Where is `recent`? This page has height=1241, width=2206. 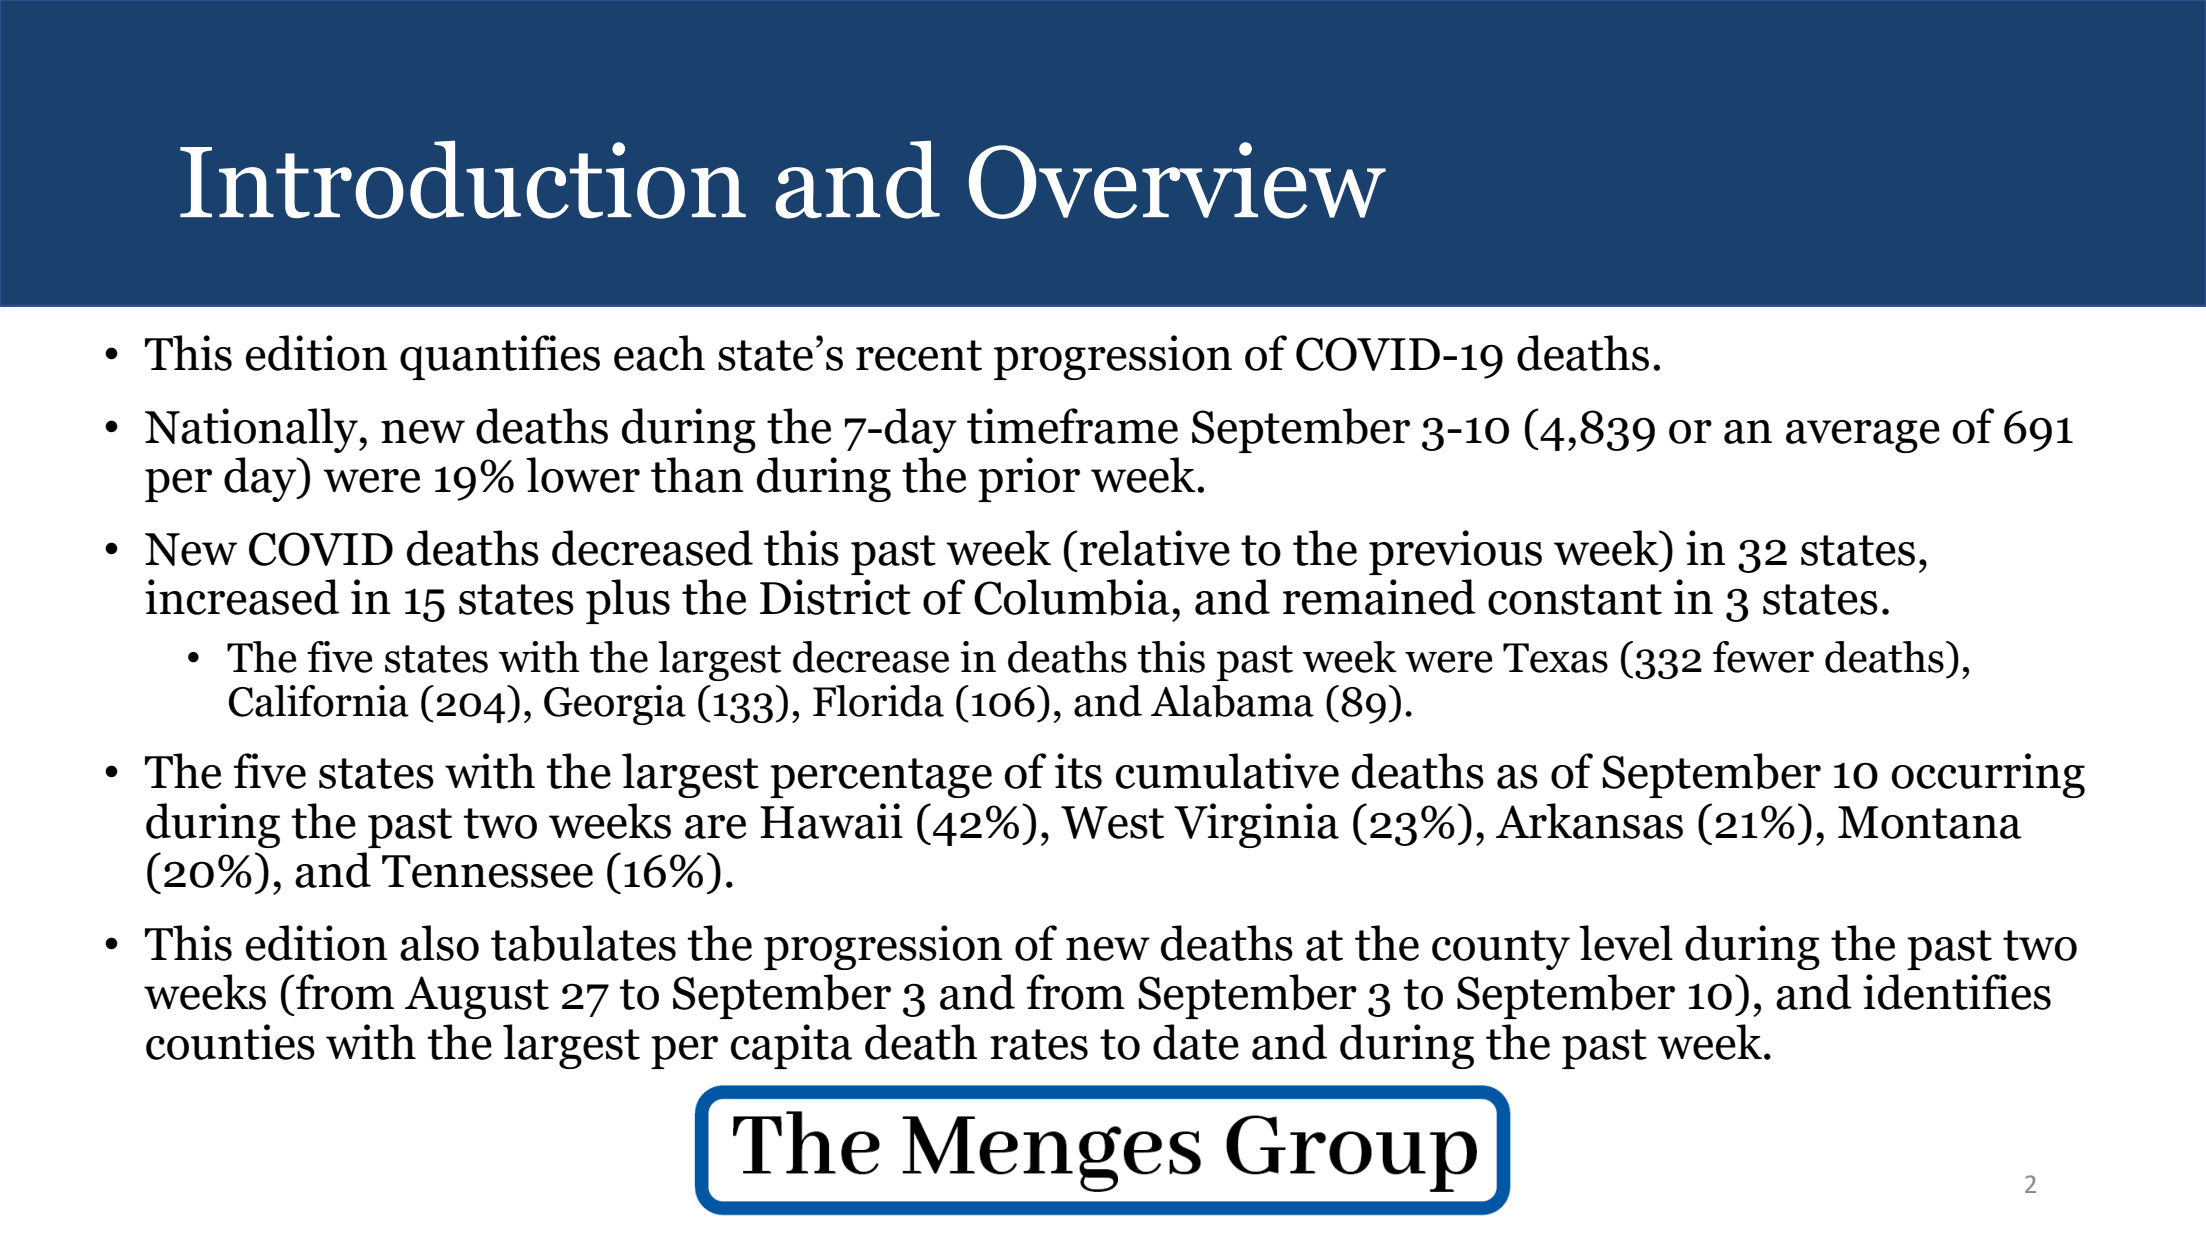 recent is located at coordinates (919, 355).
